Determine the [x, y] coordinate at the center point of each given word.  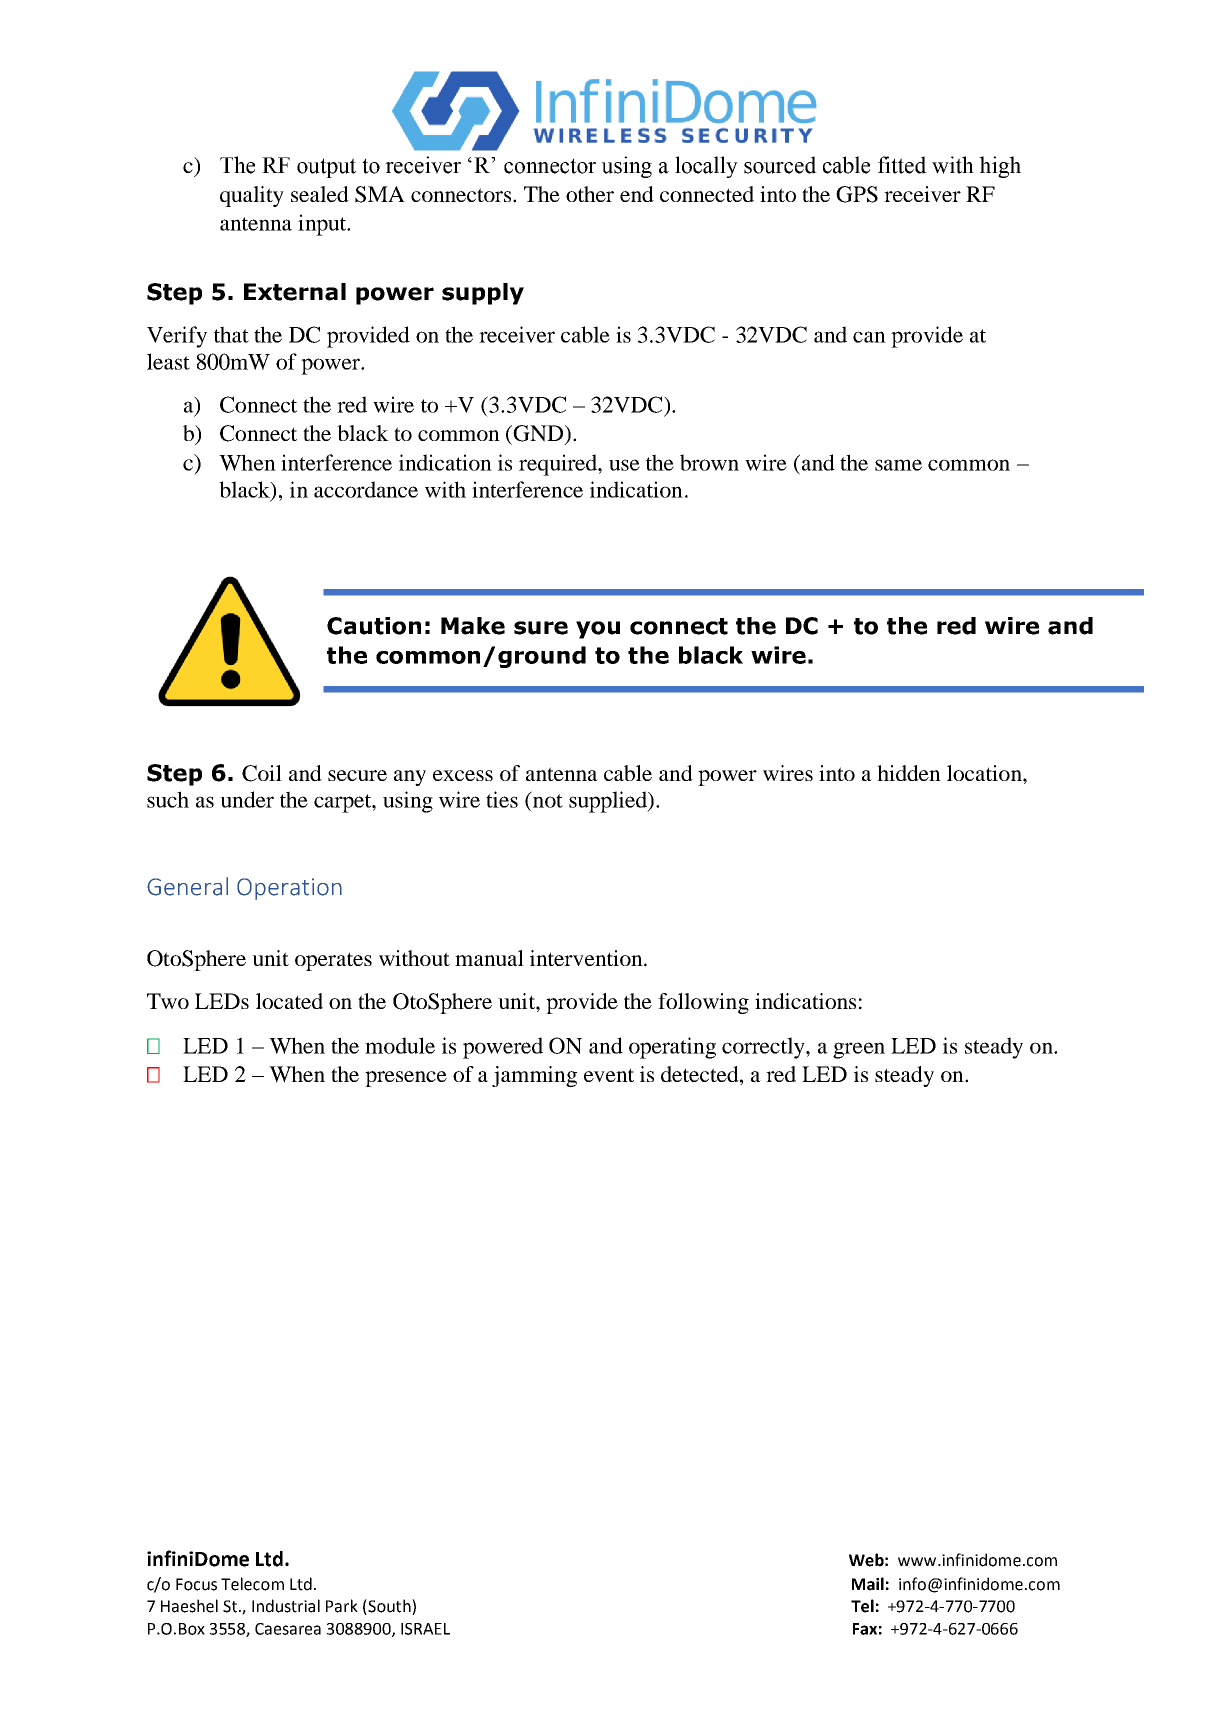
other [590, 194]
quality [252, 196]
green [859, 1050]
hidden [909, 773]
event [609, 1075]
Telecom [252, 1584]
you [598, 630]
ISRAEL [425, 1629]
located [289, 1001]
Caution [374, 626]
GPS [857, 194]
